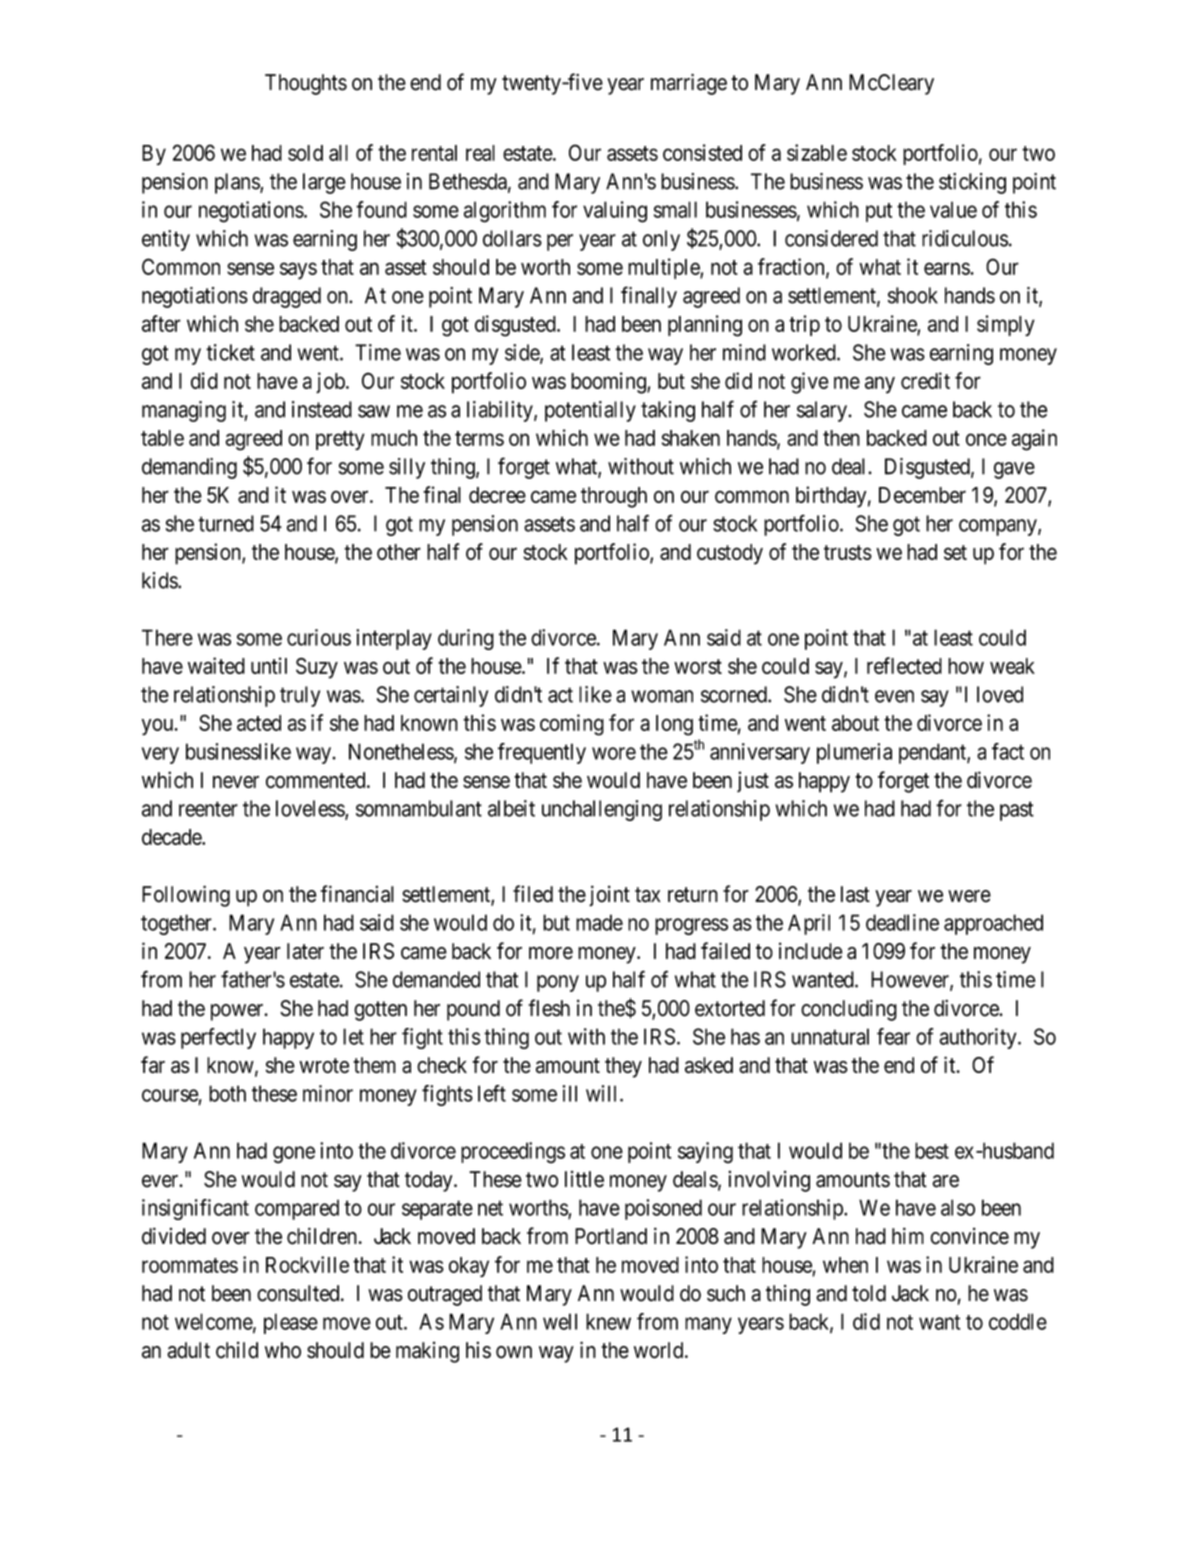 Image resolution: width=1199 pixels, height=1552 pixels. I want to click on please, so click(291, 1323).
